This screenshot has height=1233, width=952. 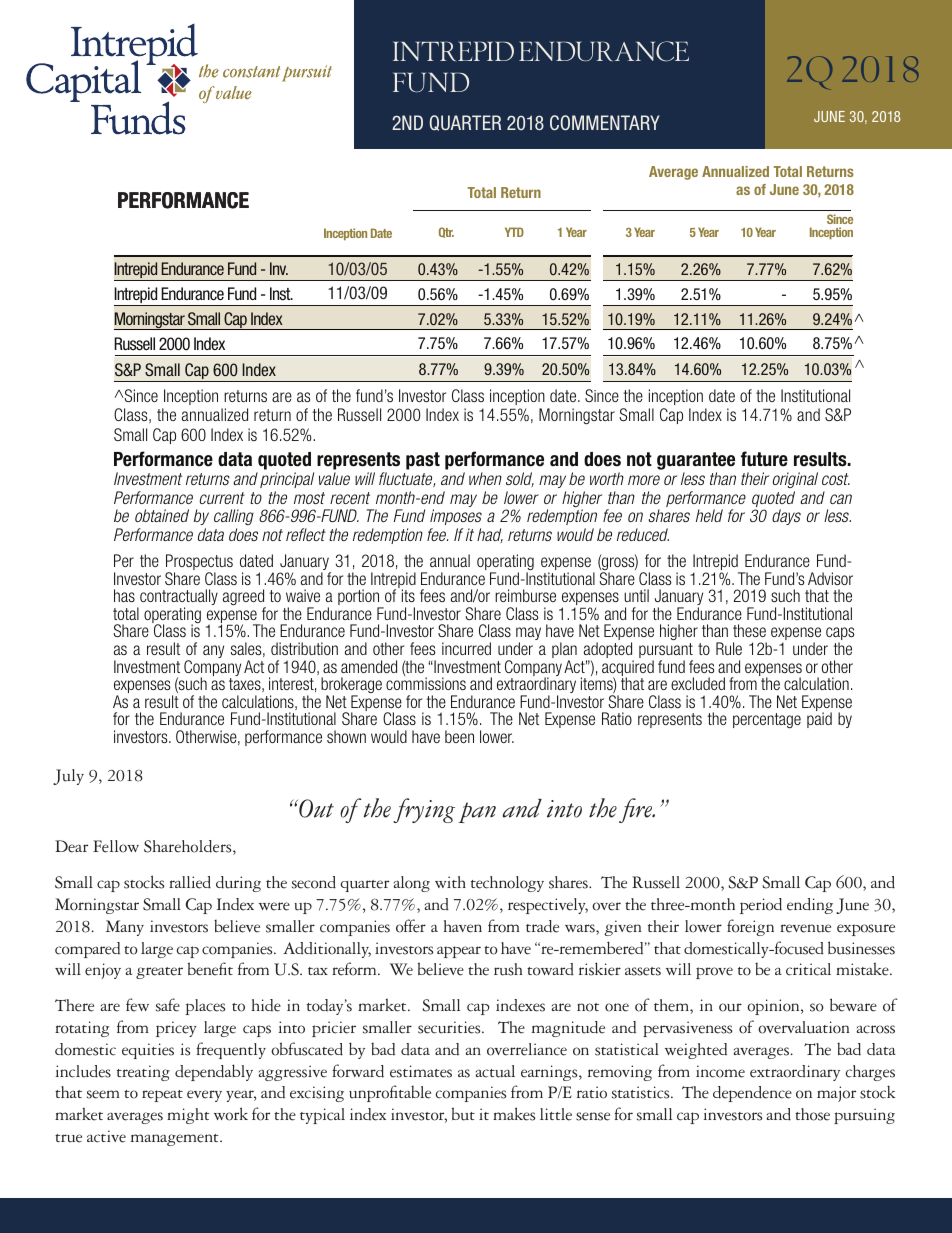 I want to click on past, so click(x=423, y=461).
